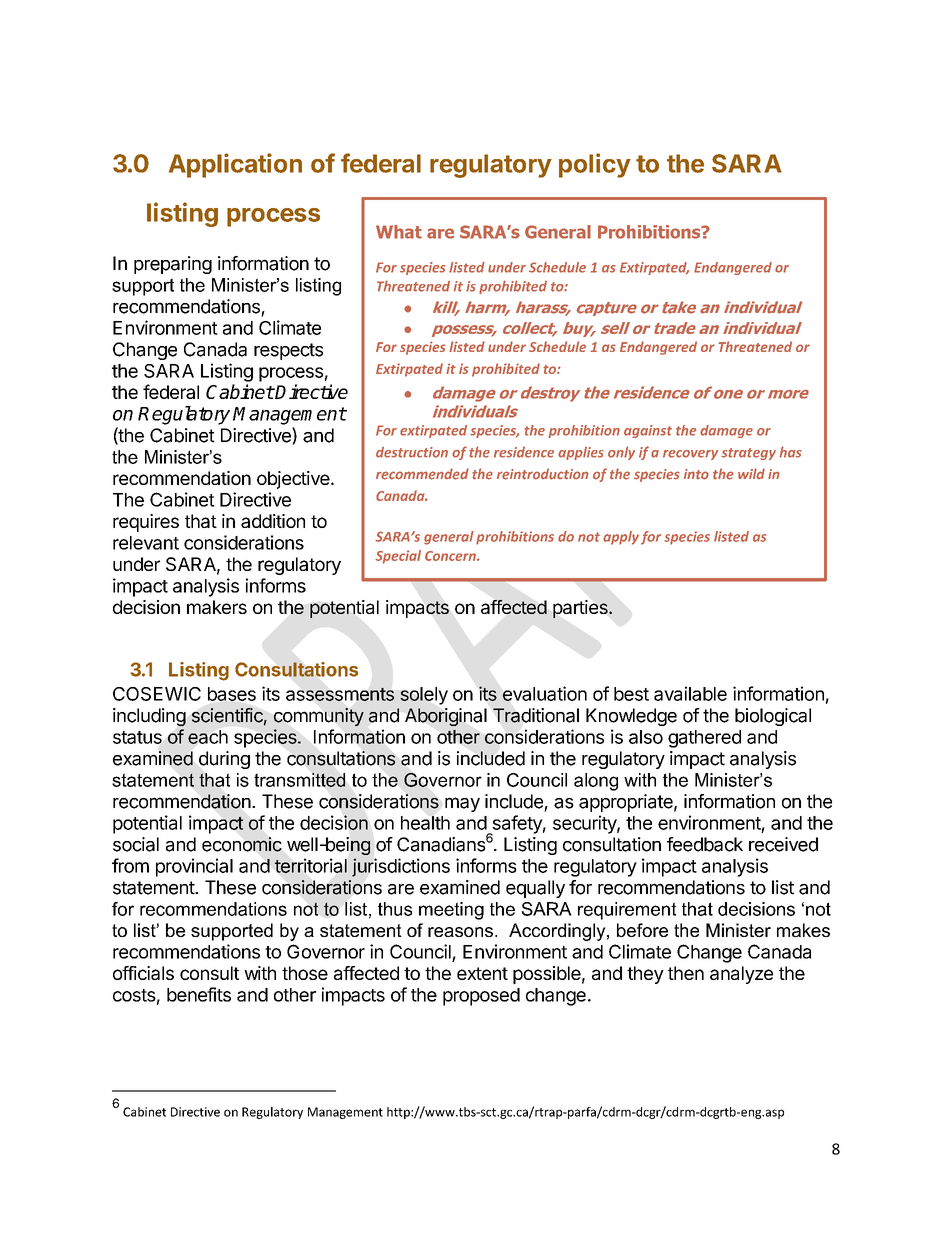 The image size is (952, 1233). What do you see at coordinates (199, 994) in the document?
I see `benefits` at bounding box center [199, 994].
